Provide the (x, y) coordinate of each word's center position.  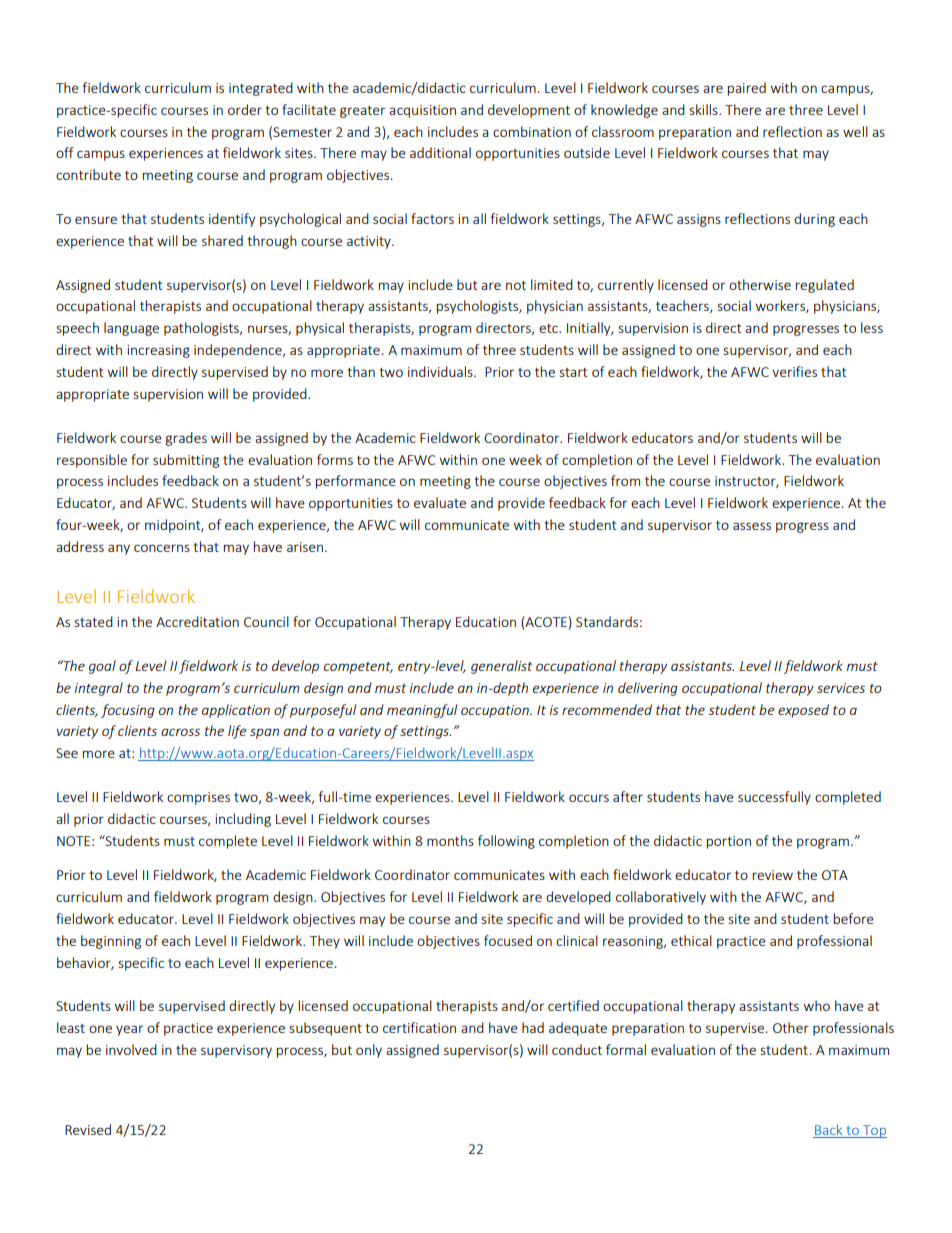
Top (874, 1131)
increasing (158, 351)
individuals (441, 371)
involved (131, 1049)
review (773, 875)
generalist (501, 667)
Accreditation (197, 621)
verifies (794, 371)
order (245, 109)
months (450, 840)
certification (419, 1027)
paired (747, 89)
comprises (198, 798)
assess (752, 526)
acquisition (422, 111)
